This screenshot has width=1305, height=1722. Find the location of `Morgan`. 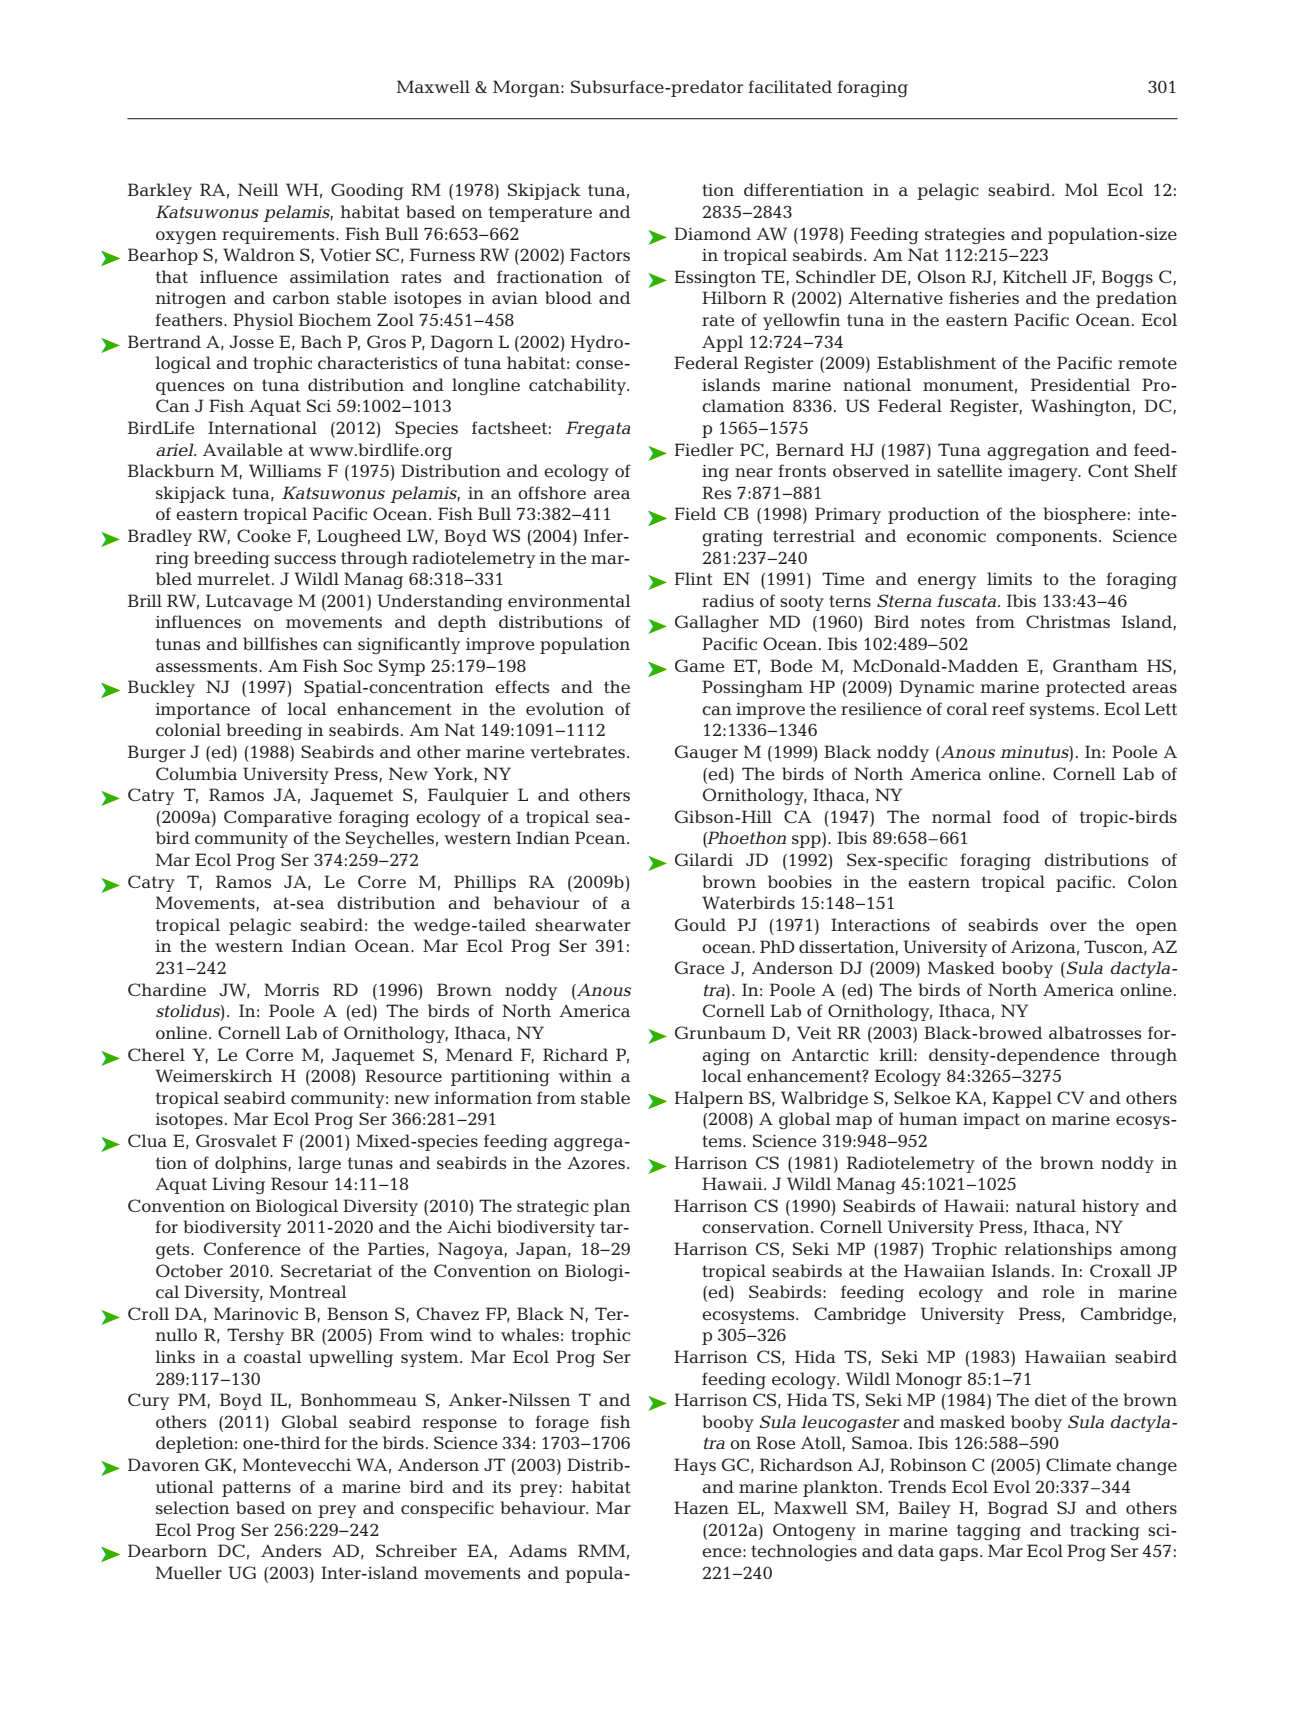

Morgan is located at coordinates (527, 88).
